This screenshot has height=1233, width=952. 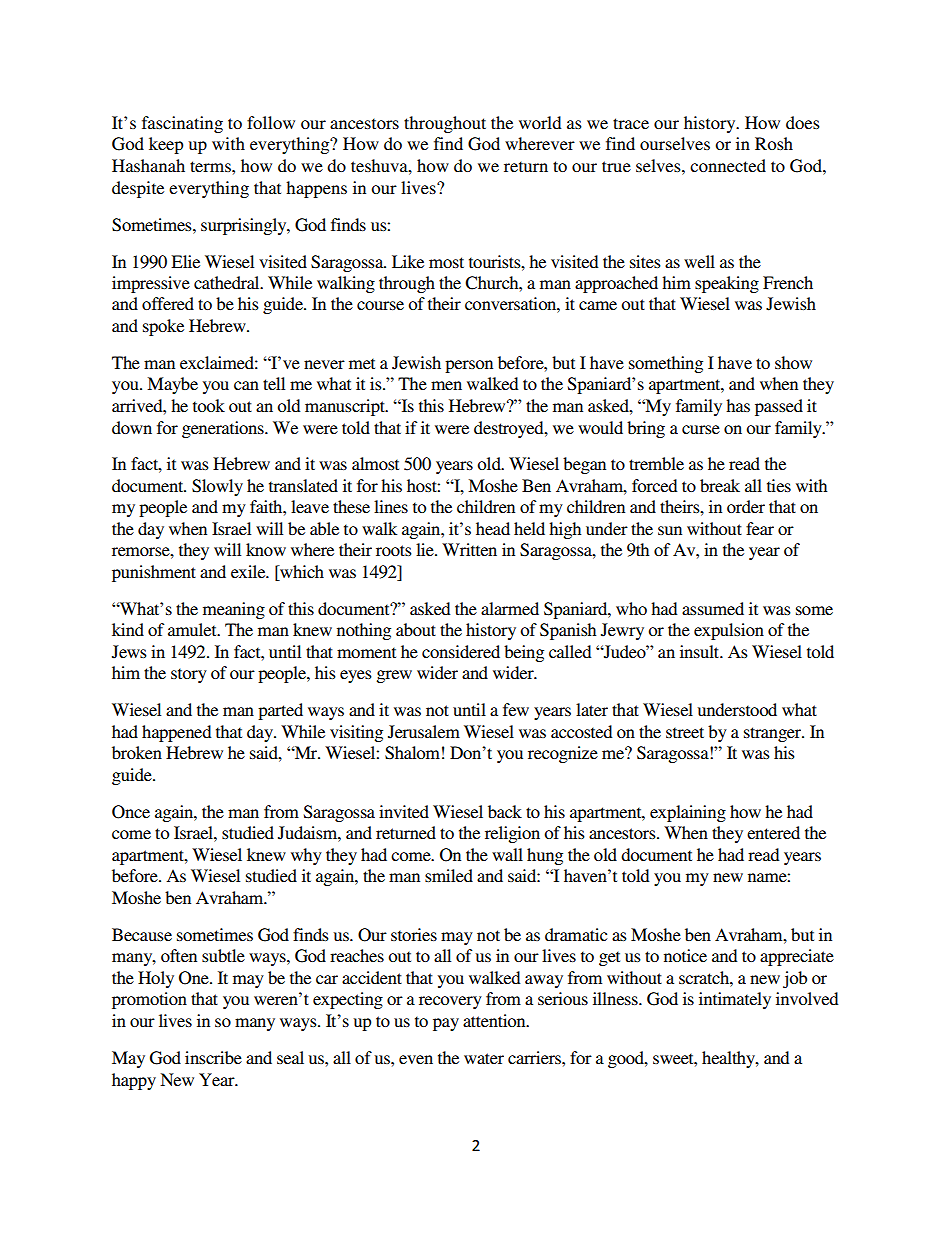 What do you see at coordinates (701, 429) in the screenshot?
I see `curse` at bounding box center [701, 429].
